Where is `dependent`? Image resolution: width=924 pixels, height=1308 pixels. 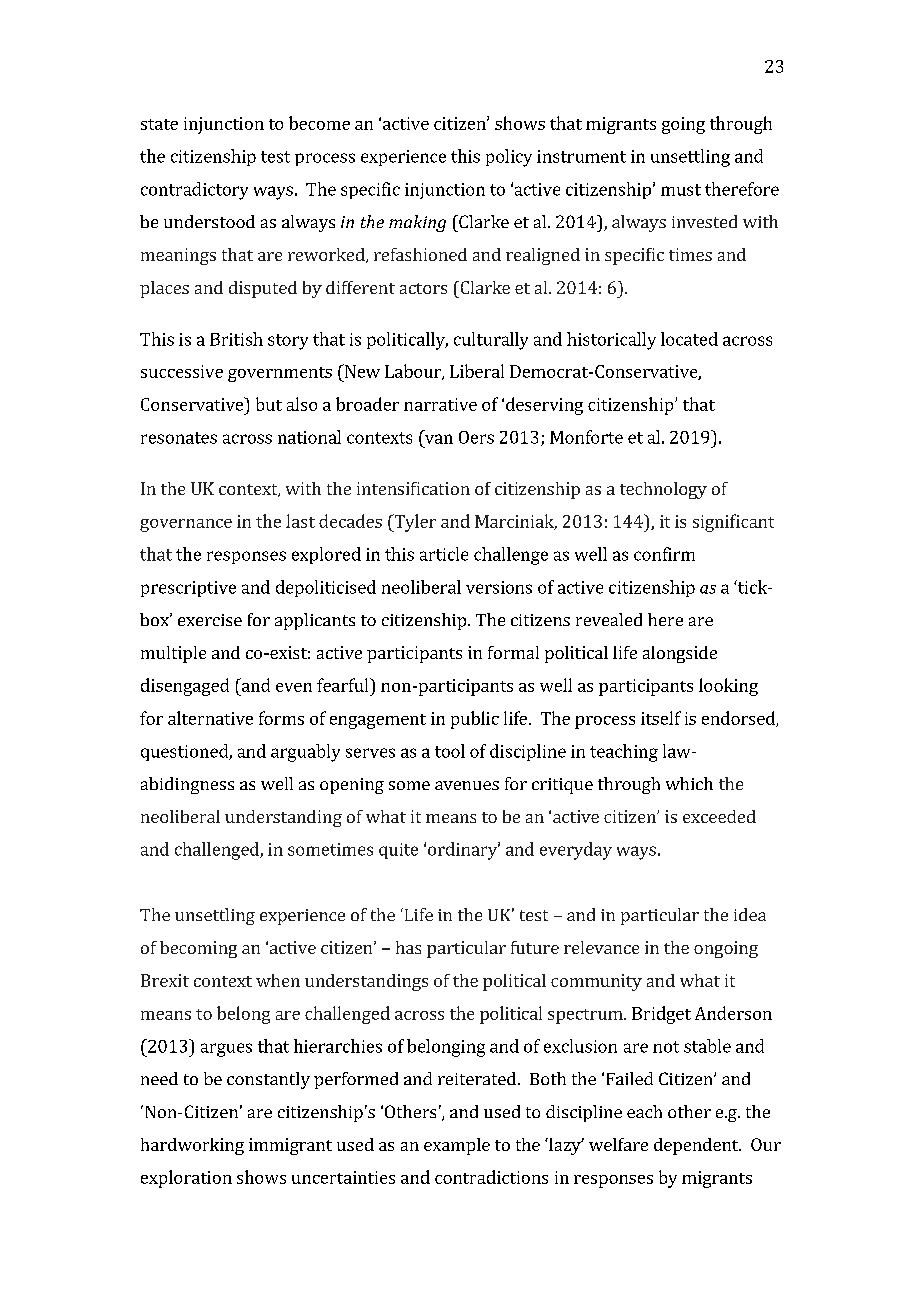
dependent is located at coordinates (697, 1146).
